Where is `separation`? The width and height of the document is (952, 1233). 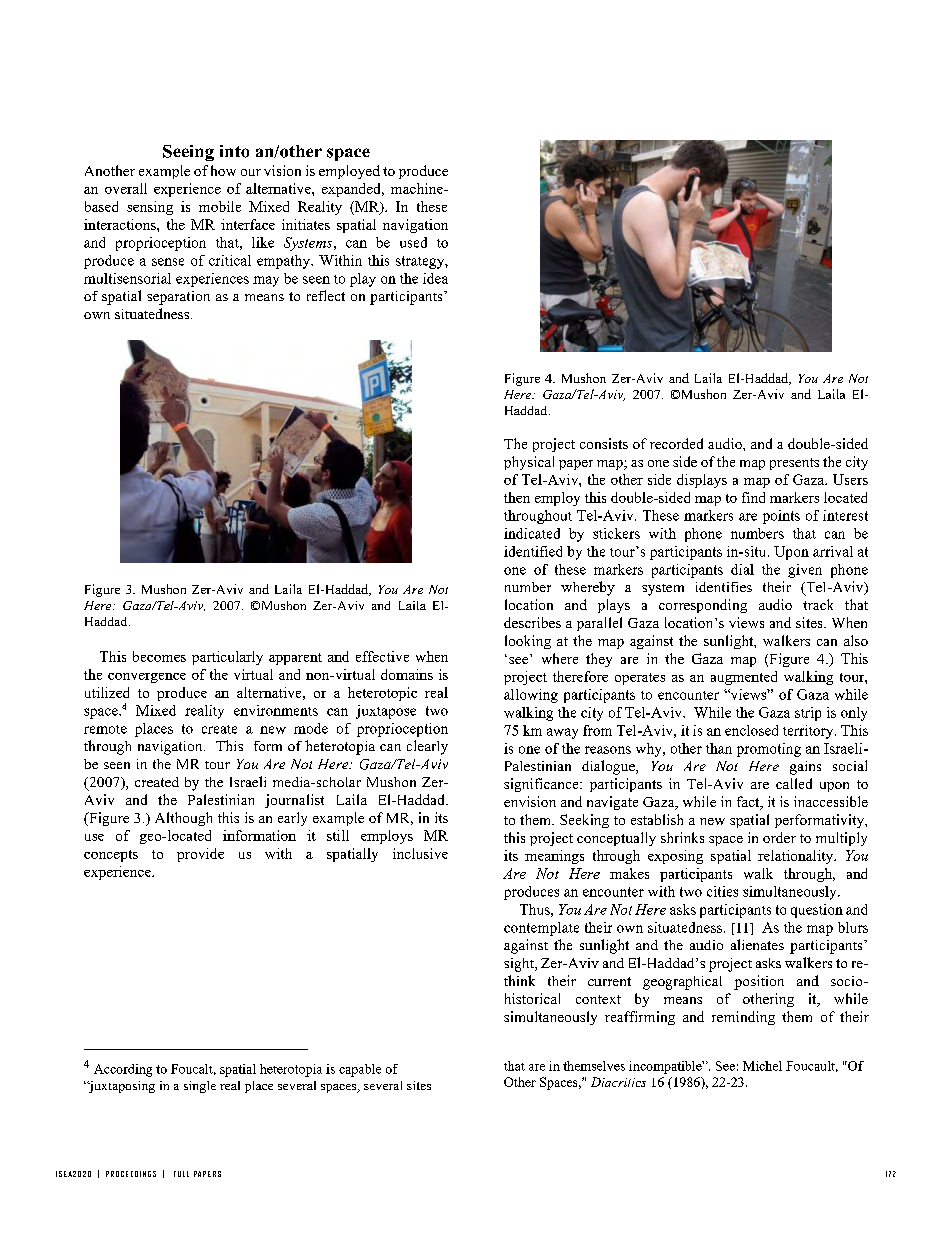 separation is located at coordinates (178, 298).
